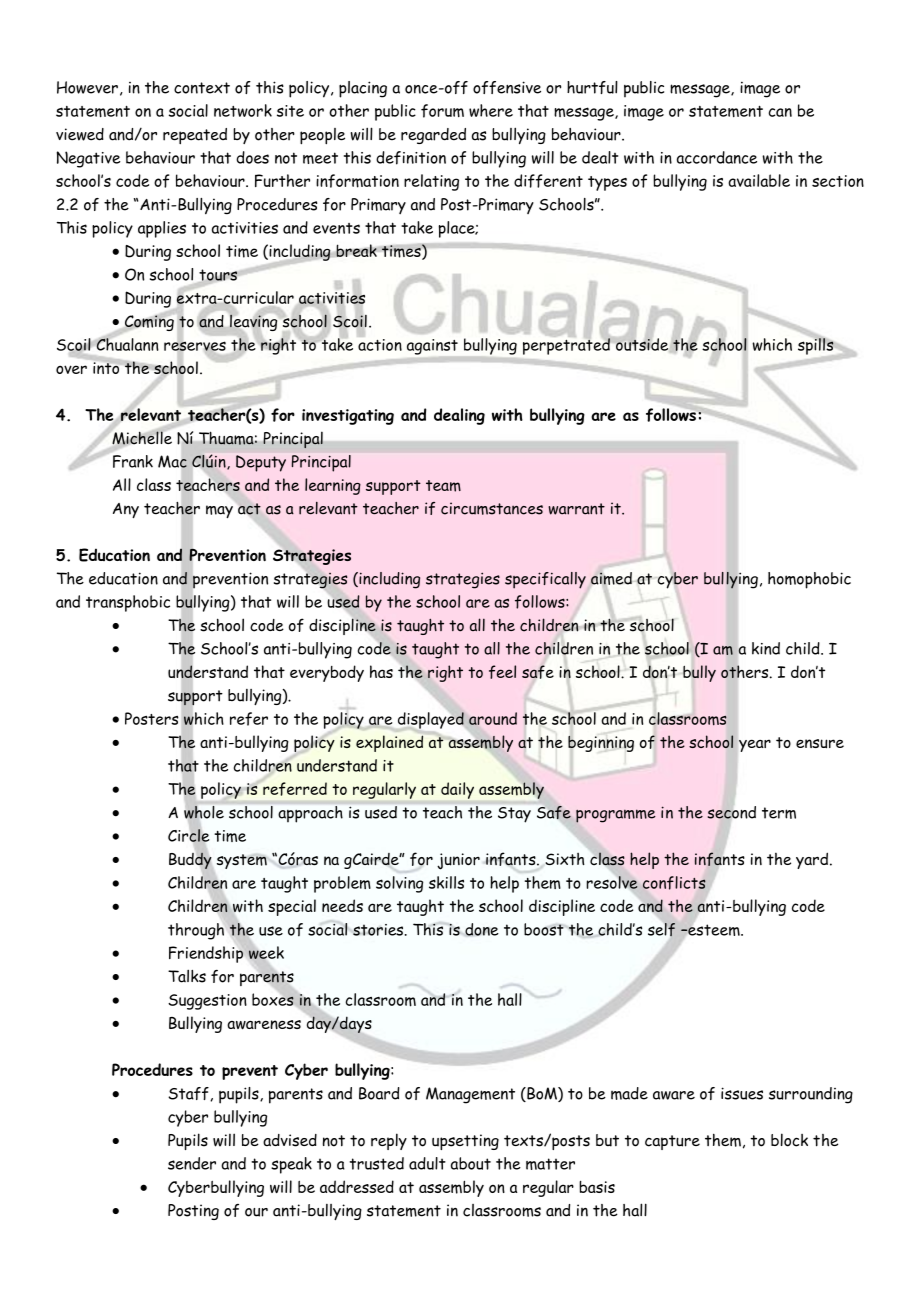  What do you see at coordinates (809, 580) in the image?
I see `homophobic` at bounding box center [809, 580].
